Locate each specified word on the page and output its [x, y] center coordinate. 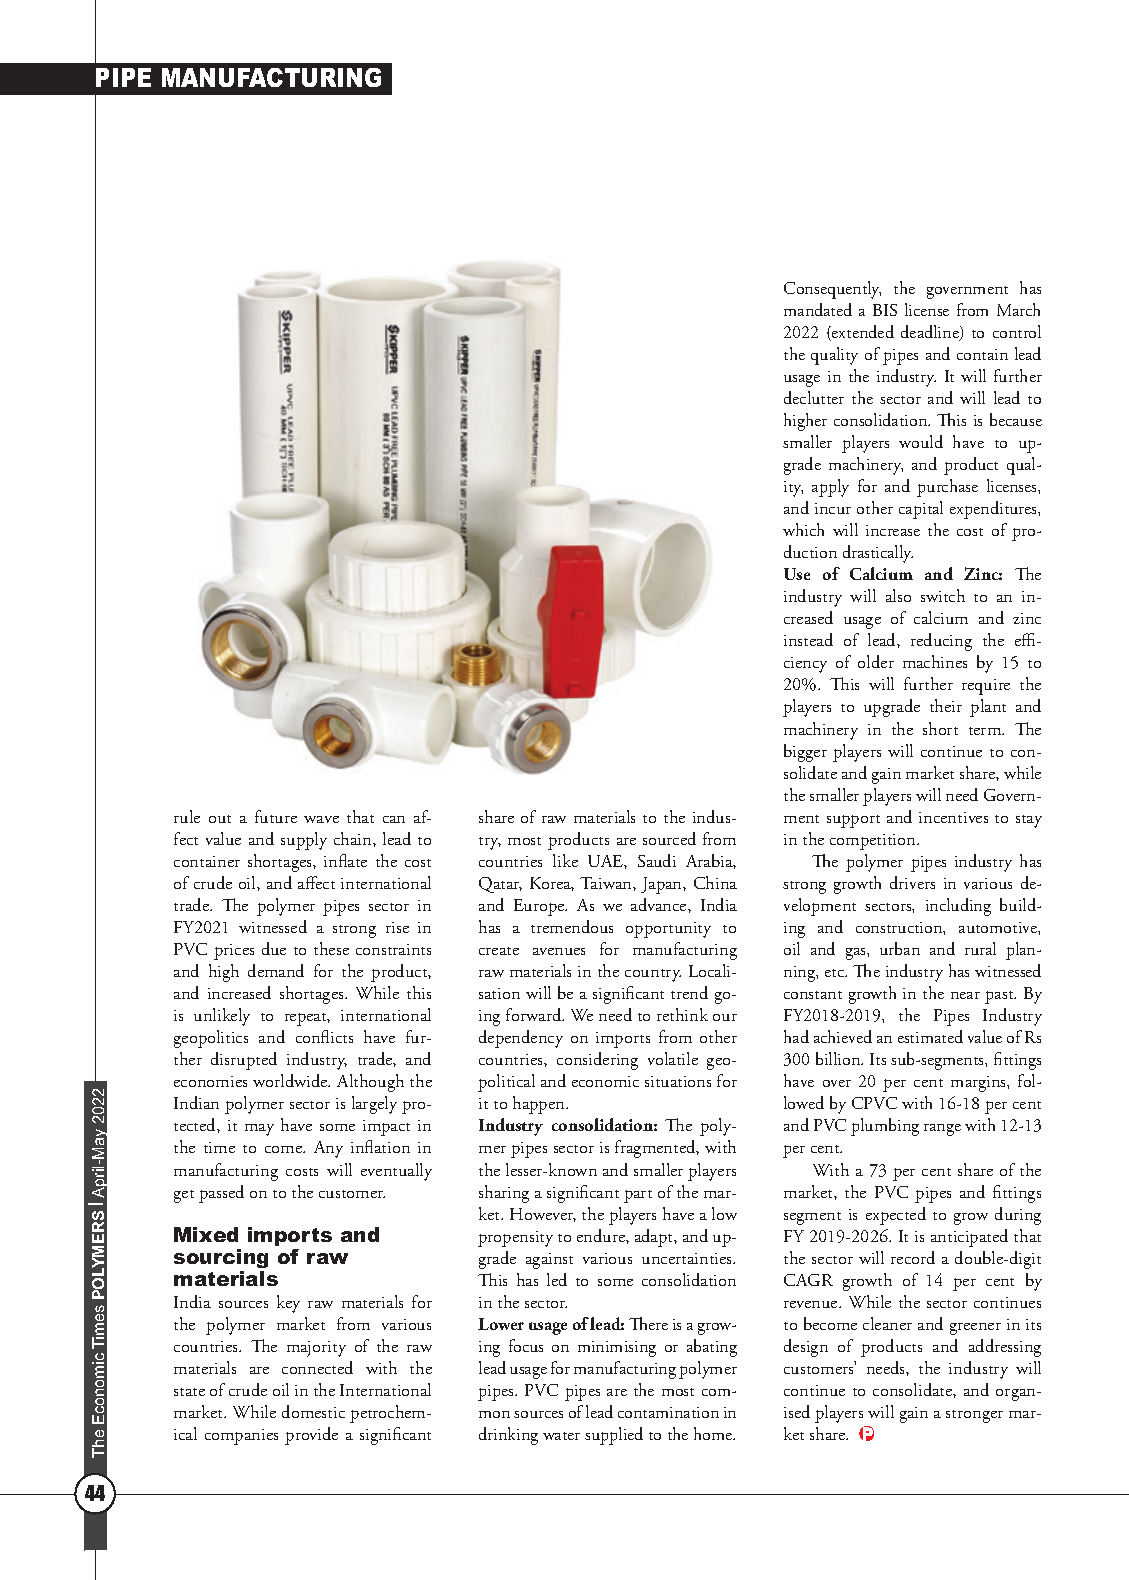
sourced [669, 838]
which [803, 529]
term [986, 731]
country [653, 975]
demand [276, 970]
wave [321, 819]
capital [921, 510]
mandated [818, 309]
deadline [931, 333]
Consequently [832, 290]
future [276, 816]
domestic [313, 1411]
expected [896, 1216]
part [638, 1196]
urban [900, 948]
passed [221, 1194]
